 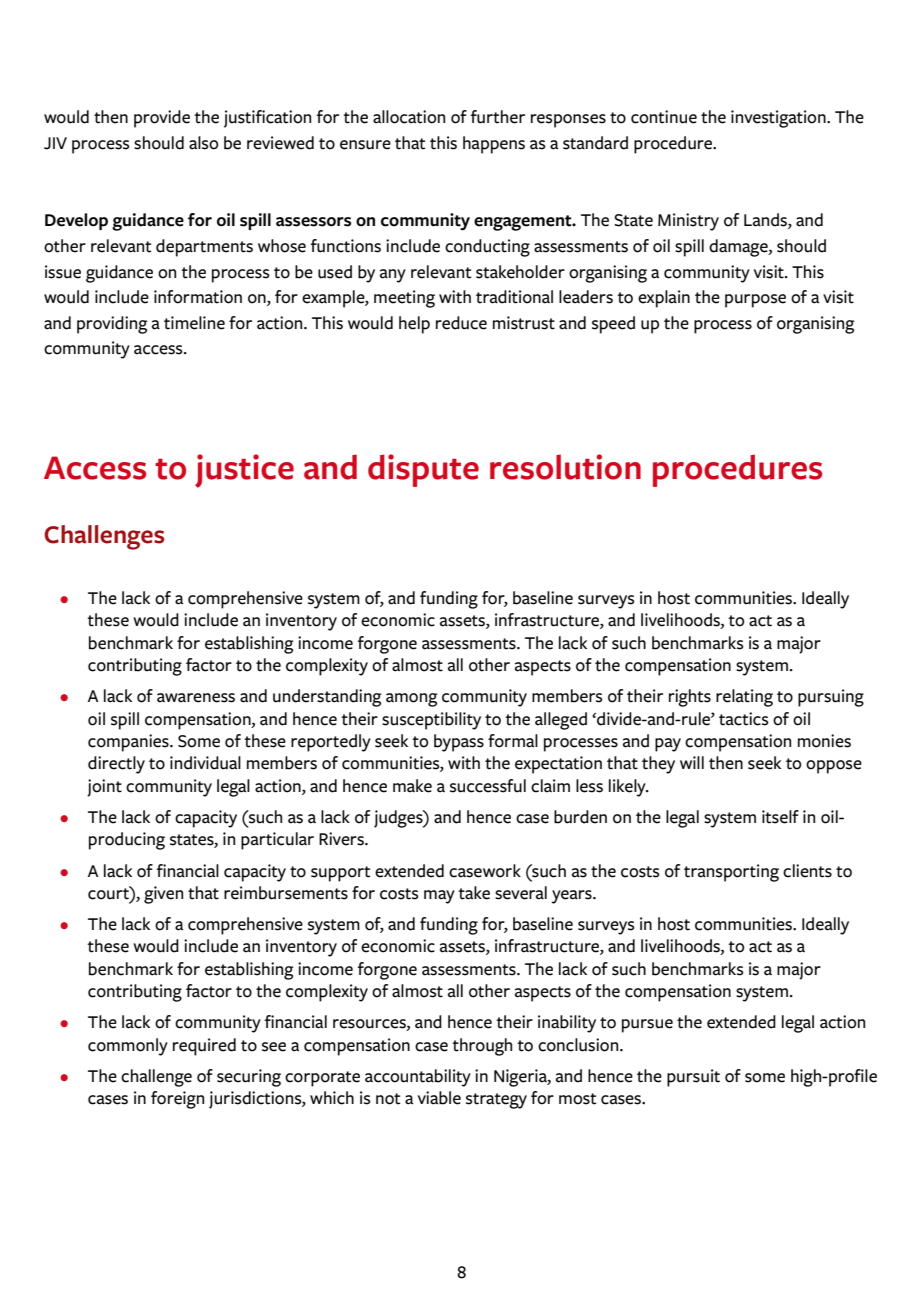 I want to click on awareness, so click(x=196, y=698).
